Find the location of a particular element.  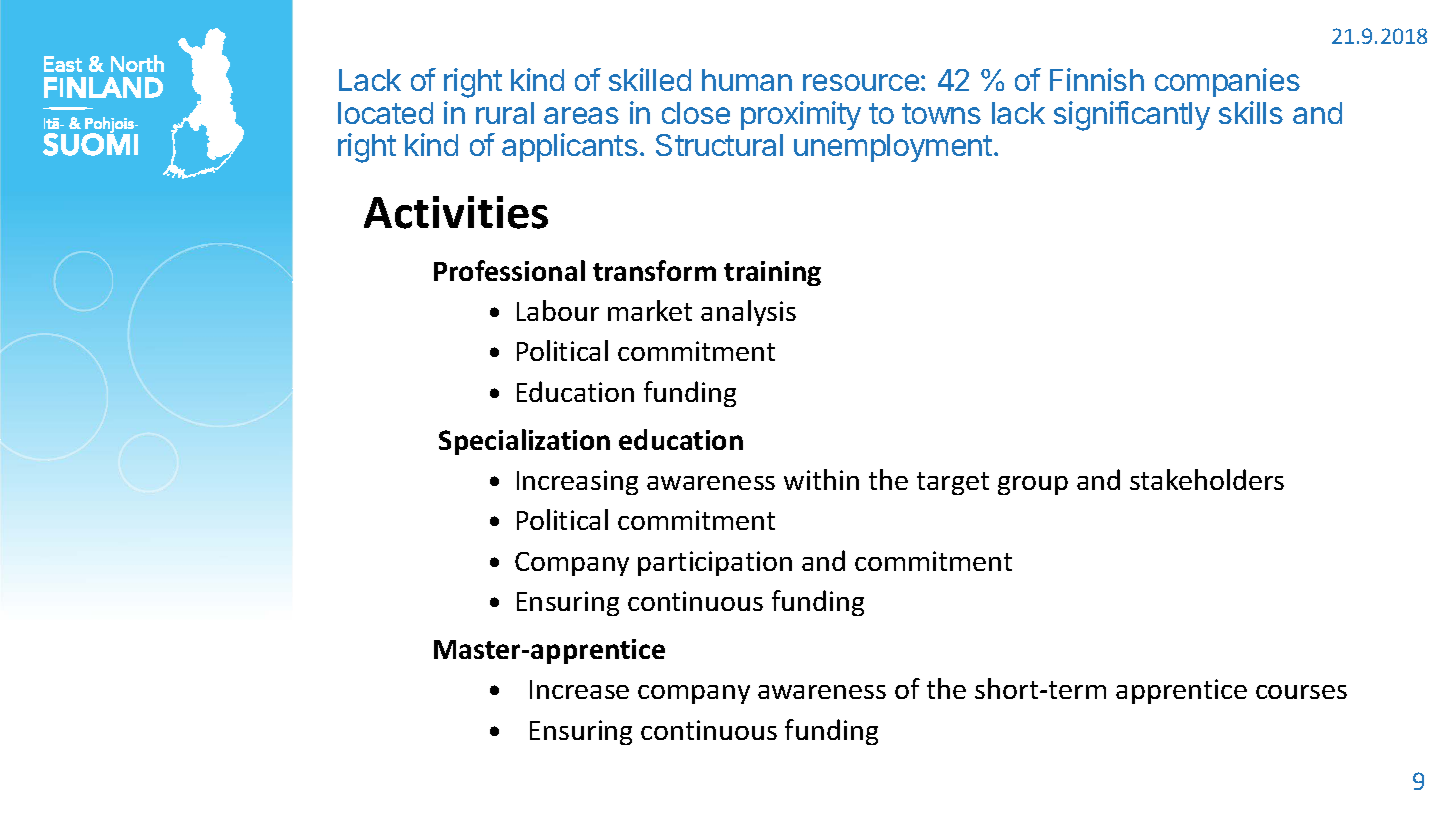

companies is located at coordinates (1227, 82).
